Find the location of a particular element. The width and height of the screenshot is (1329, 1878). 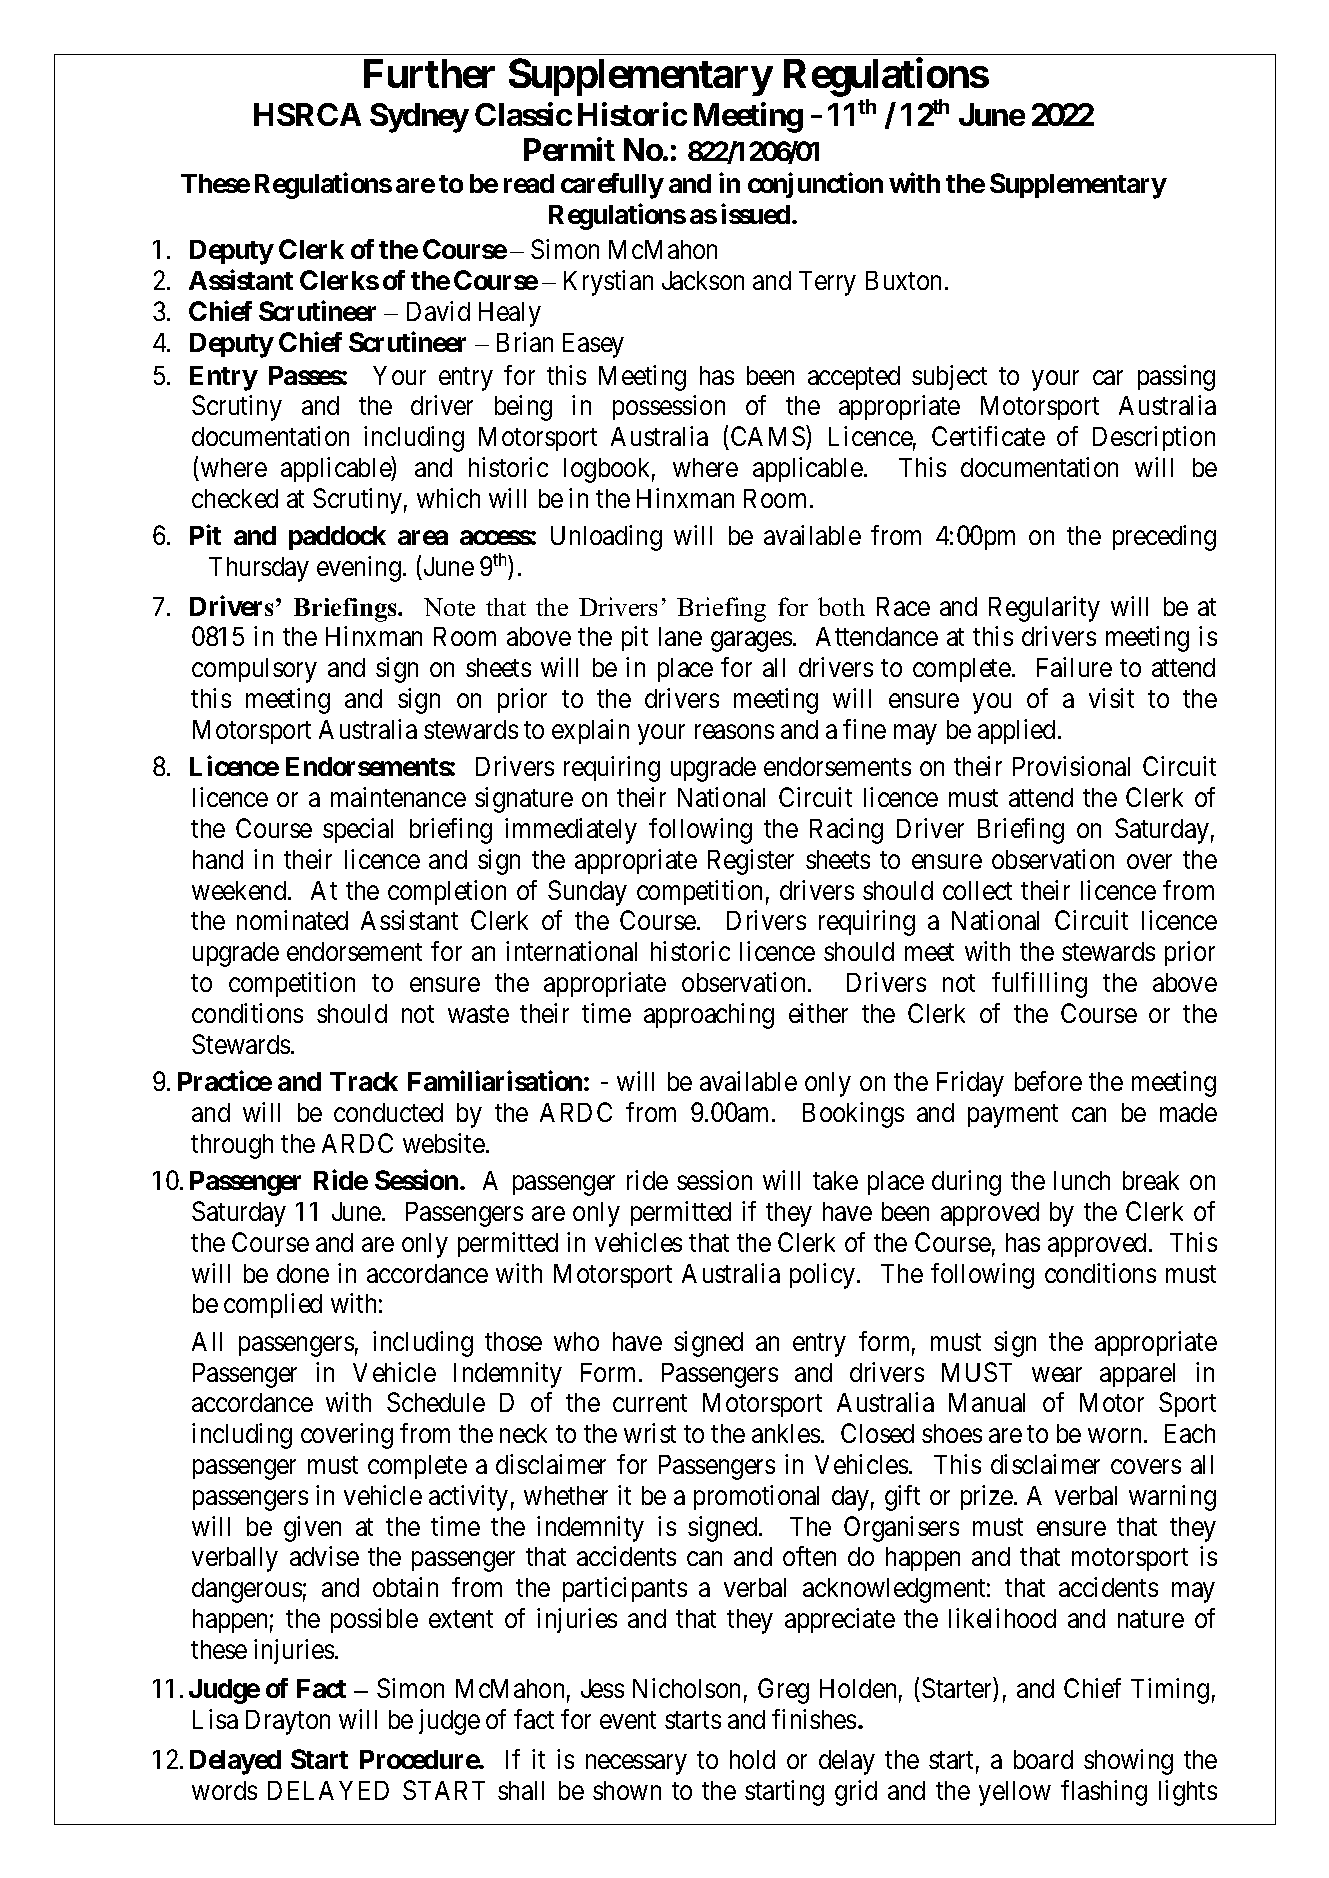

Sydney is located at coordinates (419, 118).
